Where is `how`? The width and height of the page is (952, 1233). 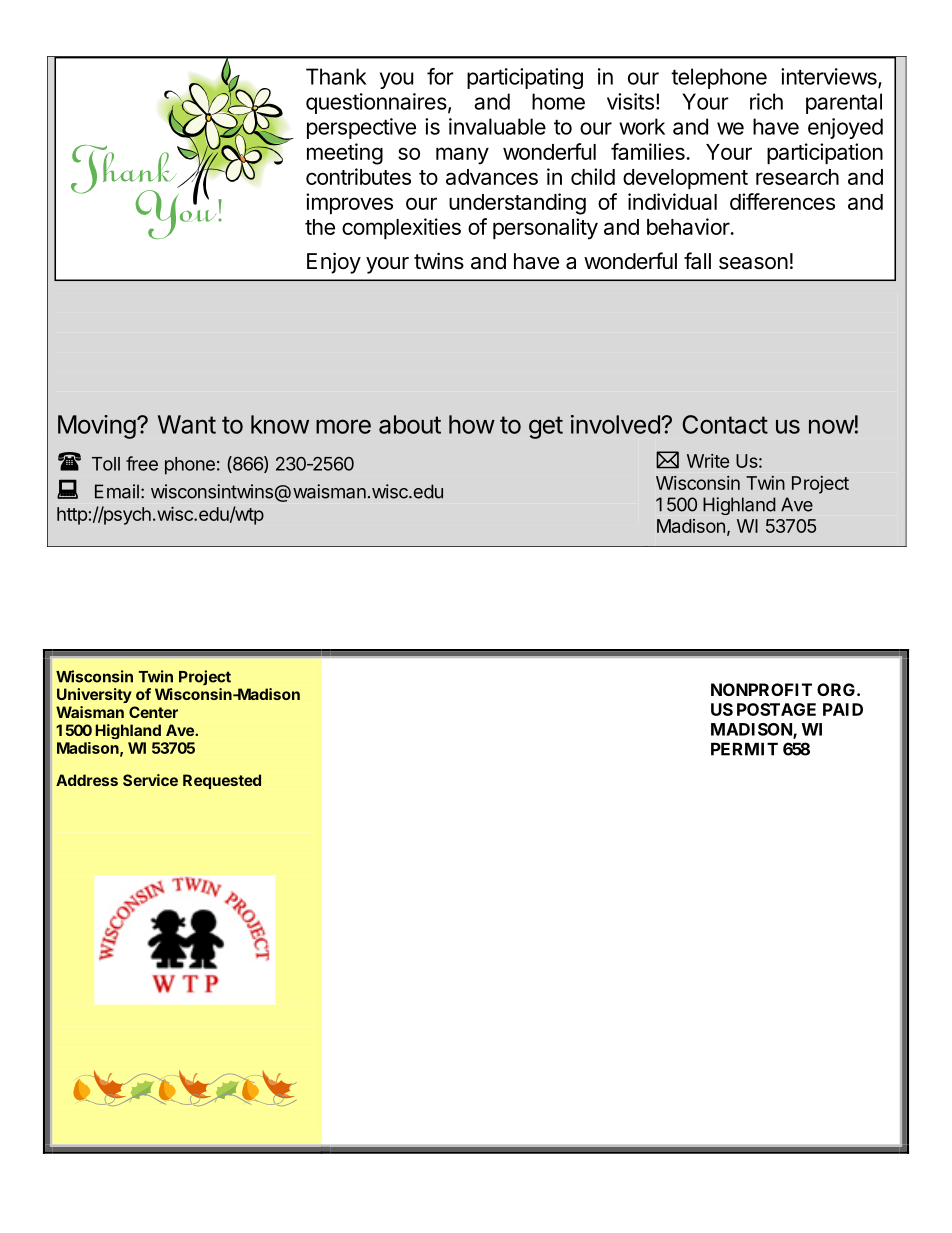 how is located at coordinates (472, 424).
